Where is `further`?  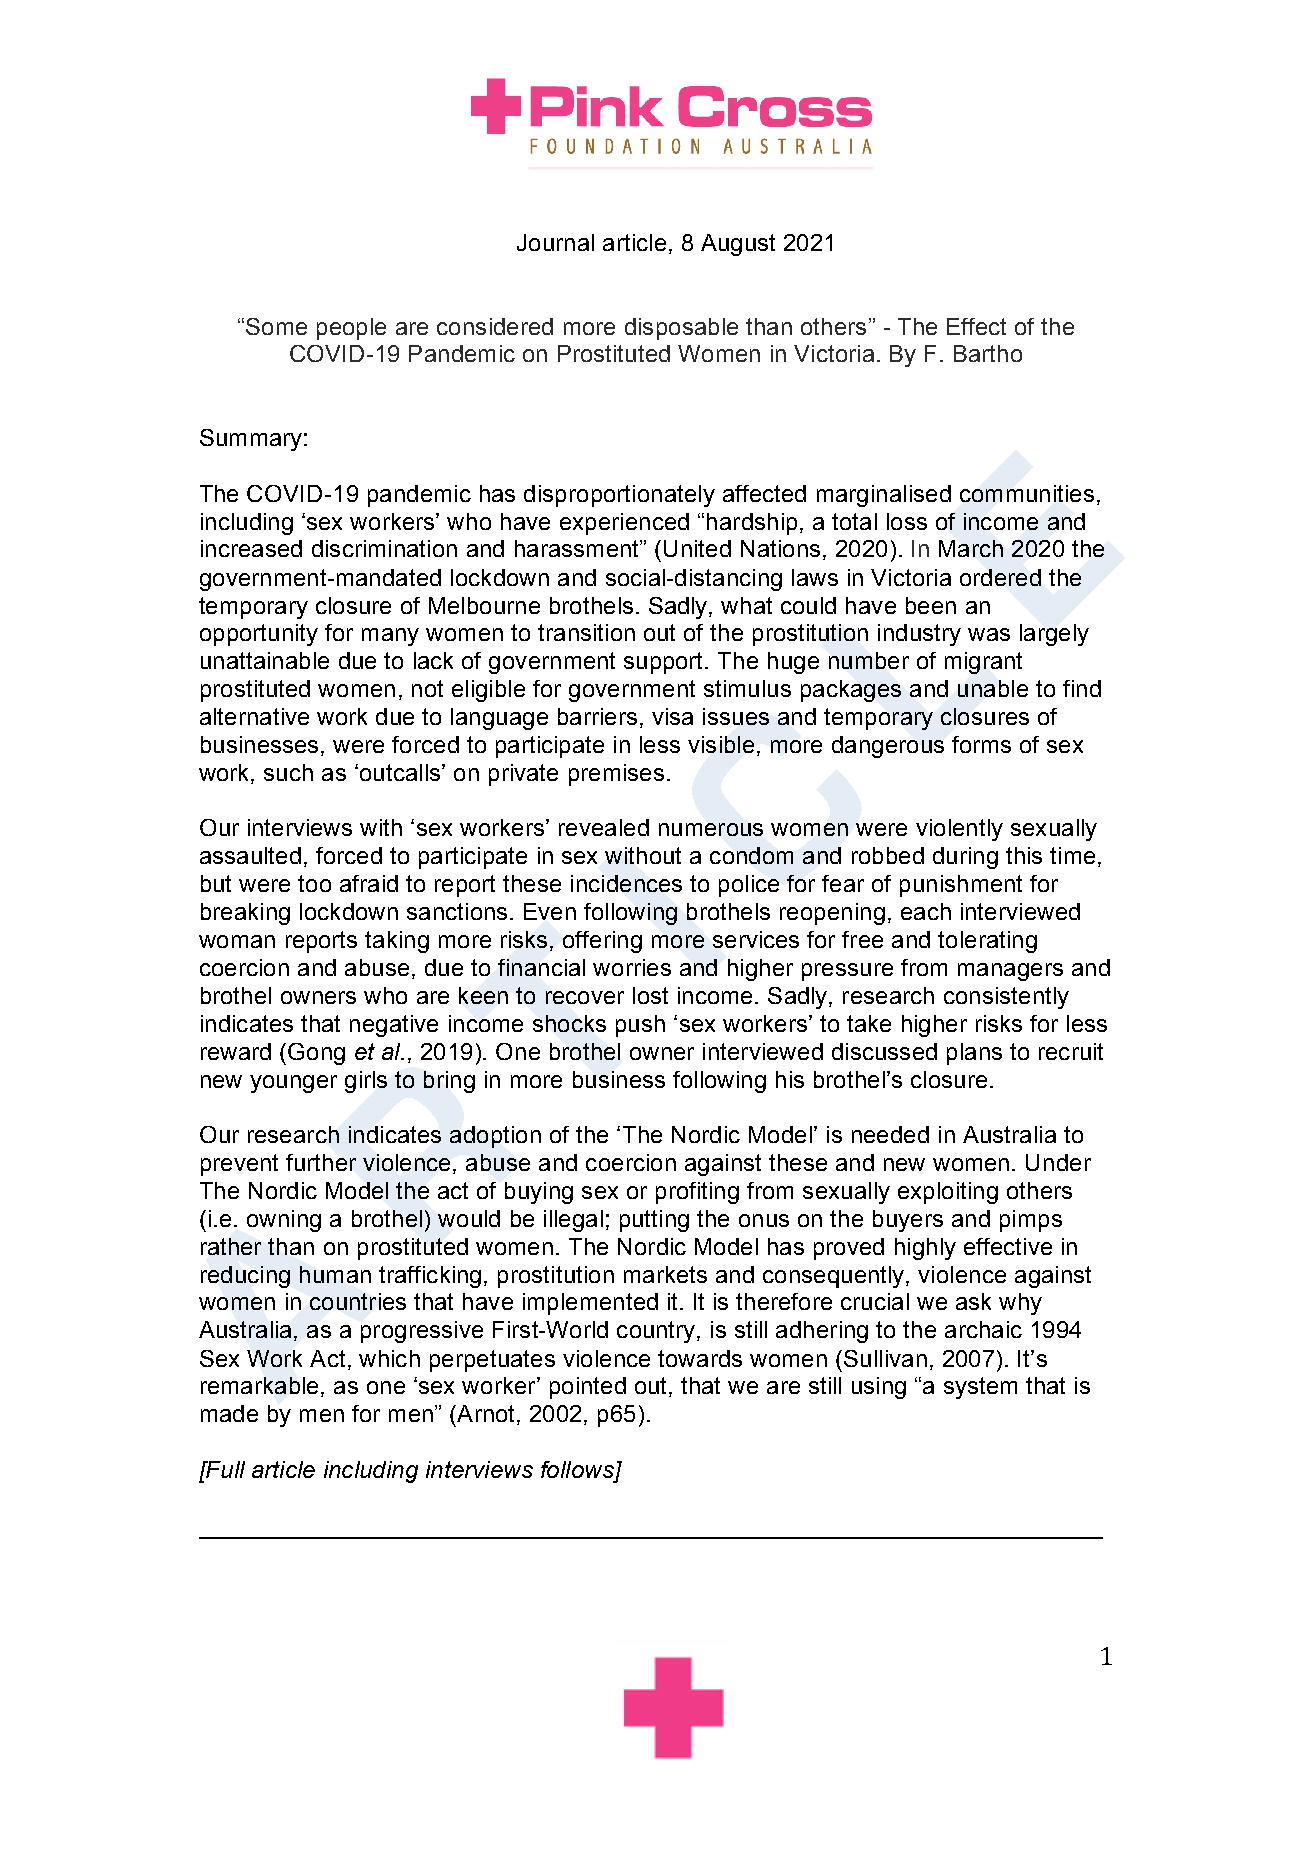 further is located at coordinates (321, 1162).
